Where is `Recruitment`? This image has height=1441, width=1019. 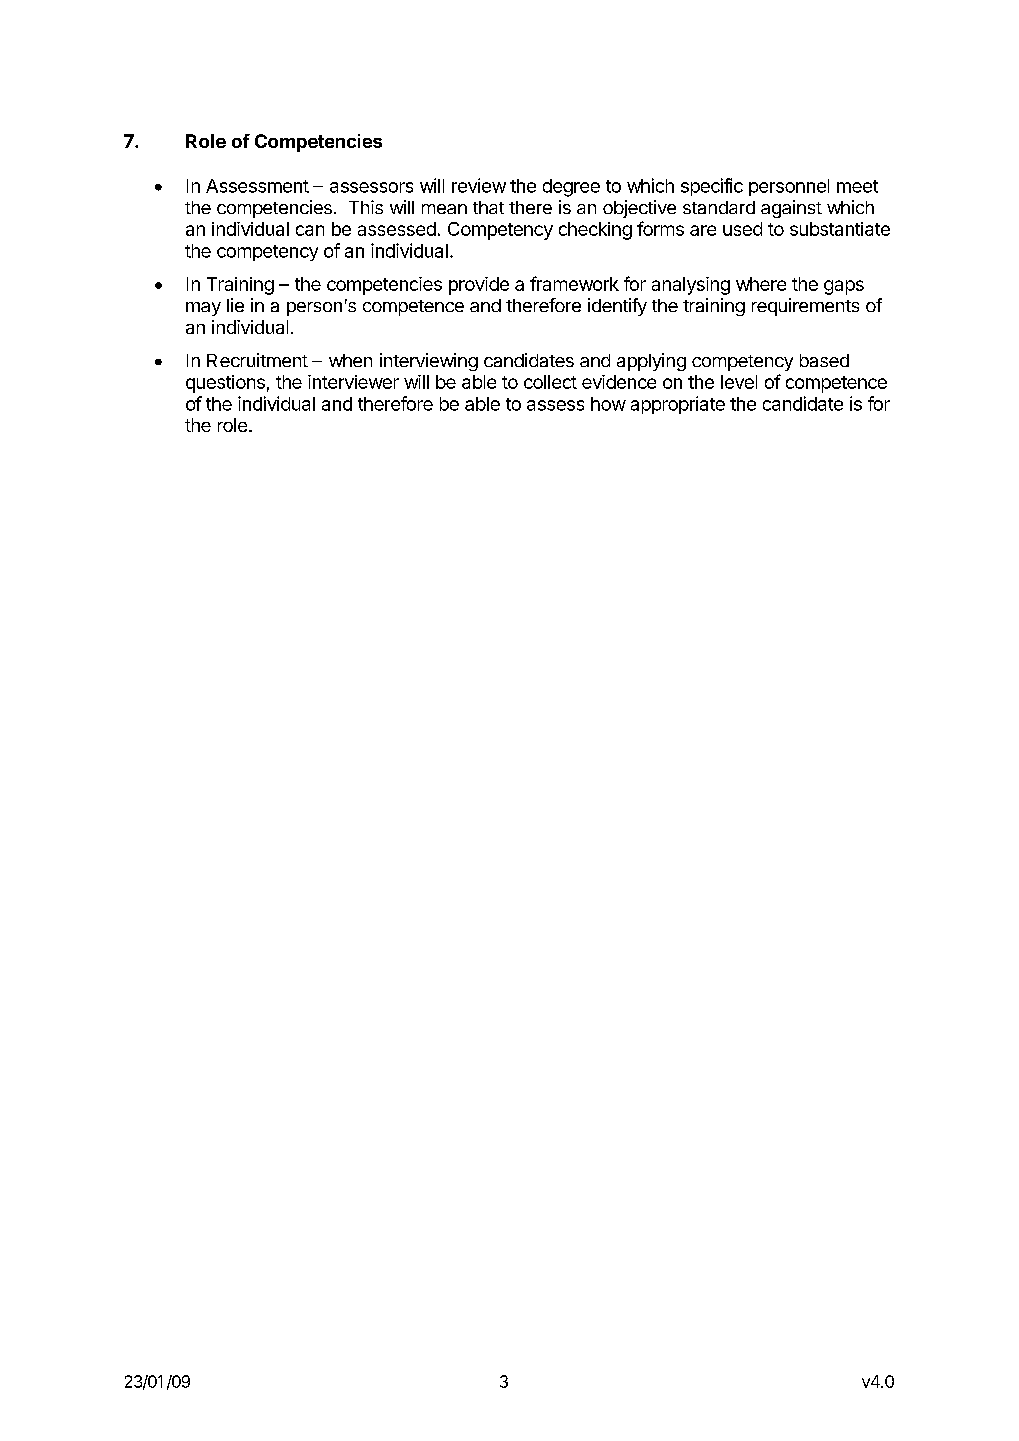
Recruitment is located at coordinates (257, 360).
